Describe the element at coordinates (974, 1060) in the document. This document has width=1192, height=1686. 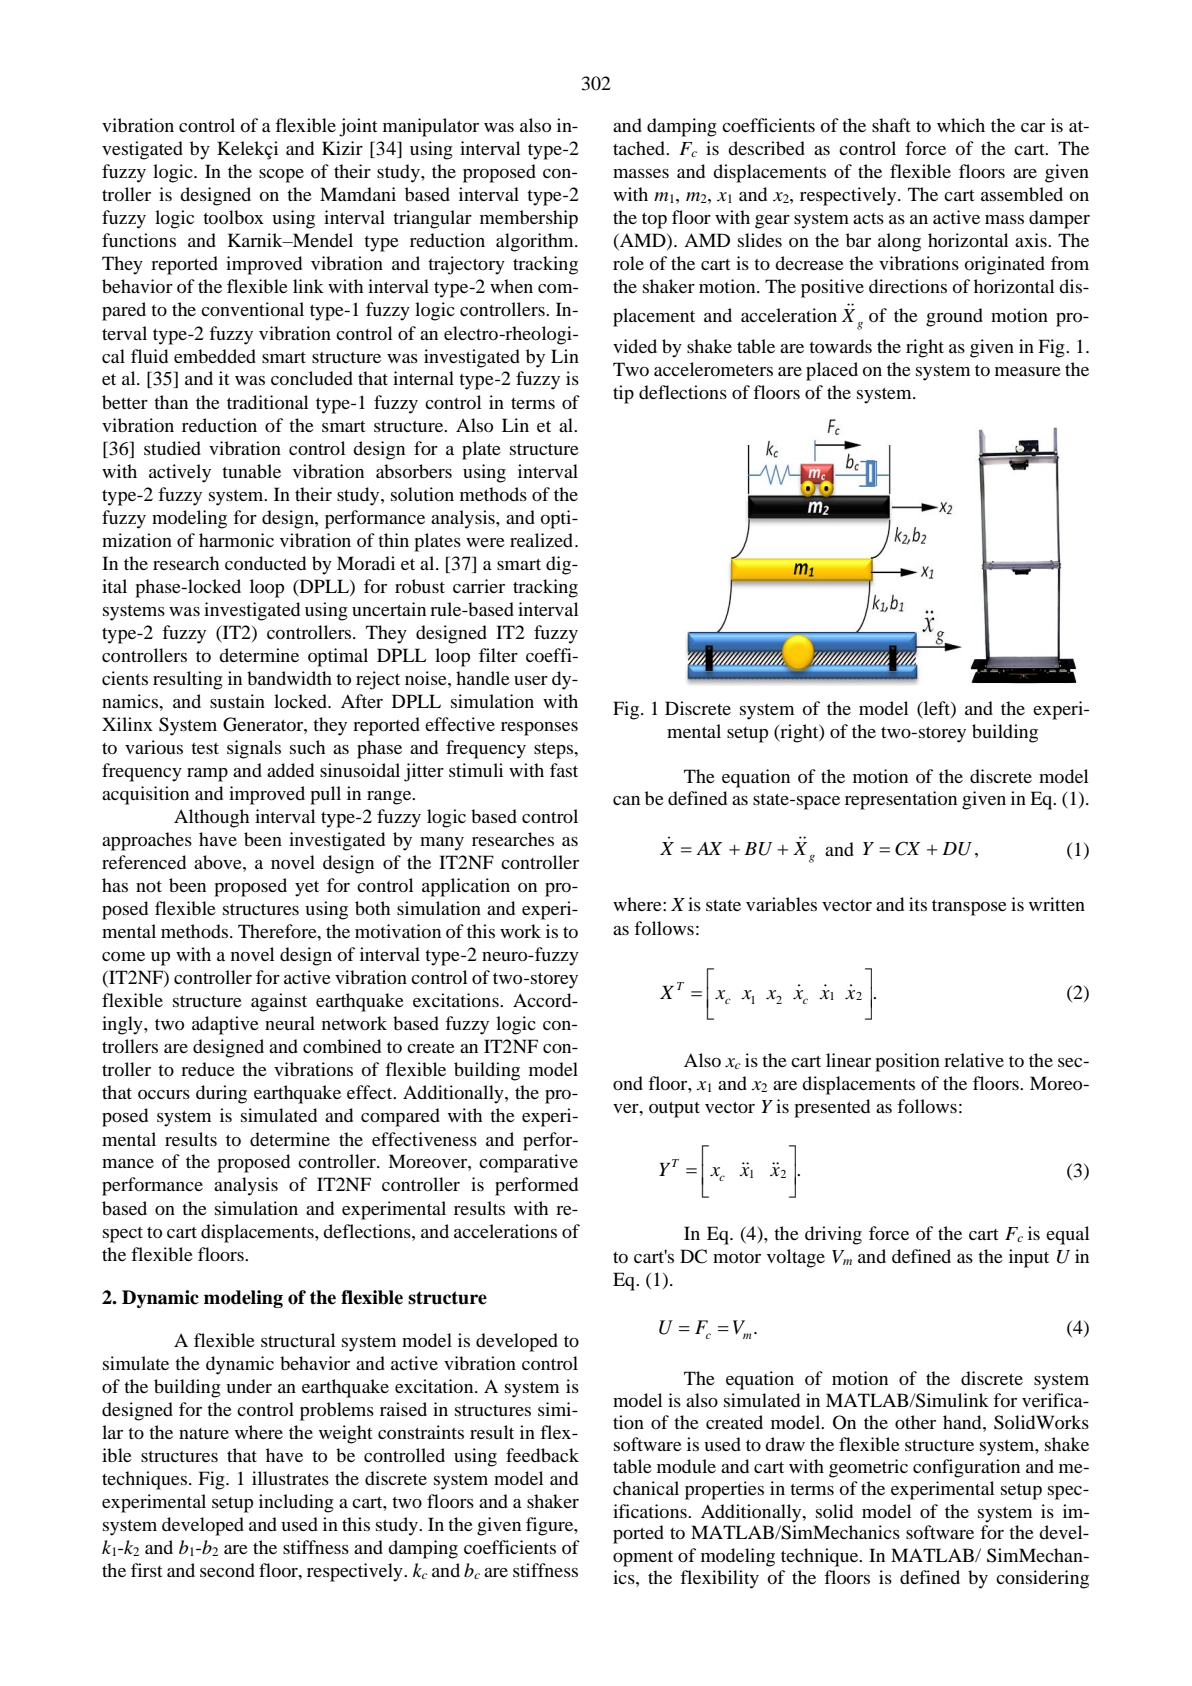
I see `relative` at that location.
